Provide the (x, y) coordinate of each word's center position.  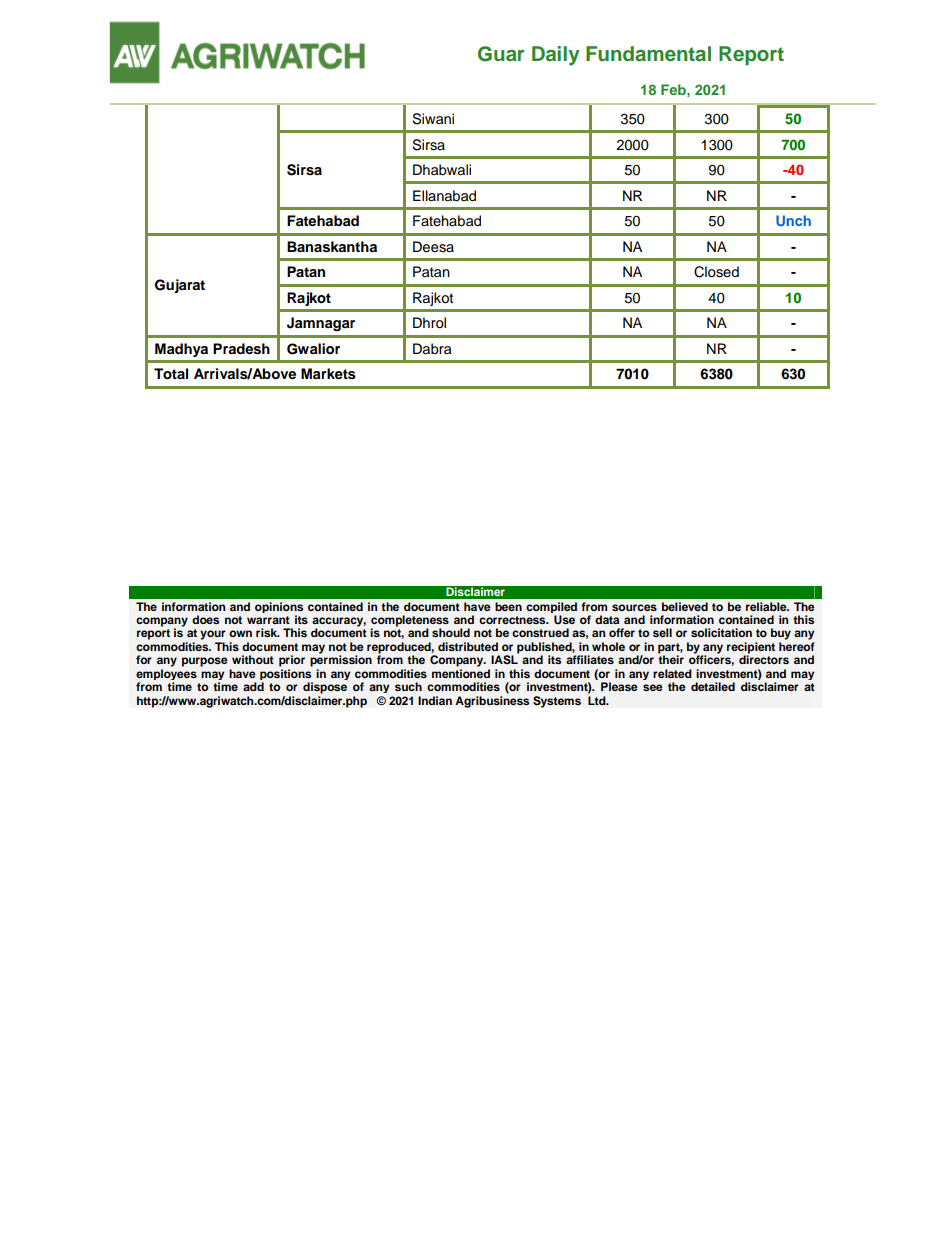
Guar (501, 54)
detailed (713, 686)
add (253, 686)
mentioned (461, 673)
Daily (556, 56)
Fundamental (648, 54)
